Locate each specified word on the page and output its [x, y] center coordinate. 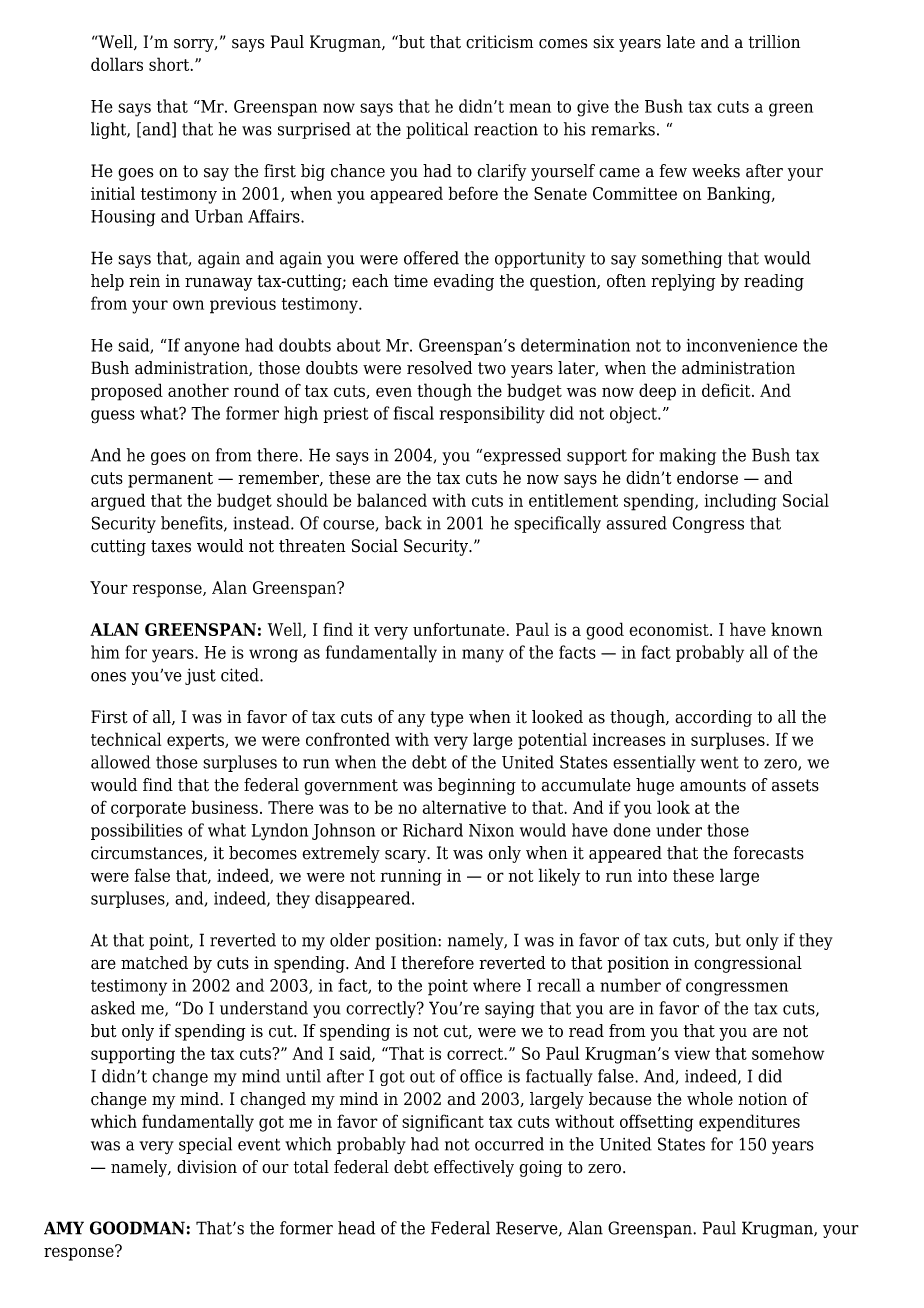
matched [154, 963]
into [652, 875]
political [437, 130]
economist [670, 629]
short [170, 64]
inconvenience [742, 345]
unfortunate [459, 629]
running [411, 877]
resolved [439, 368]
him [105, 652]
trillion [774, 42]
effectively [474, 1168]
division [207, 1167]
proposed [127, 392]
